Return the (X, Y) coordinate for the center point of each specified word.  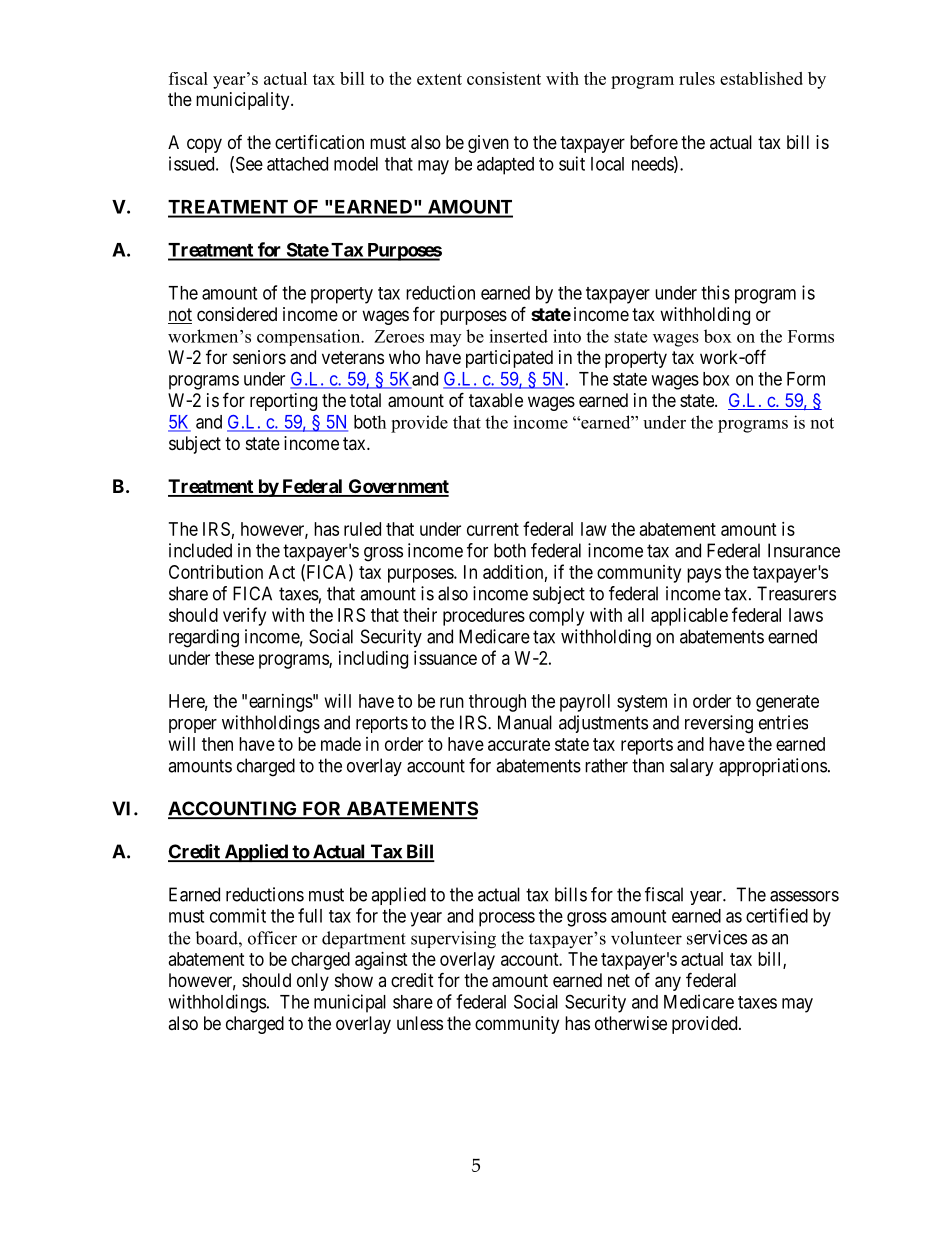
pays (704, 575)
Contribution (216, 572)
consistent (504, 78)
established (761, 78)
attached (297, 164)
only (313, 982)
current (493, 529)
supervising (453, 940)
